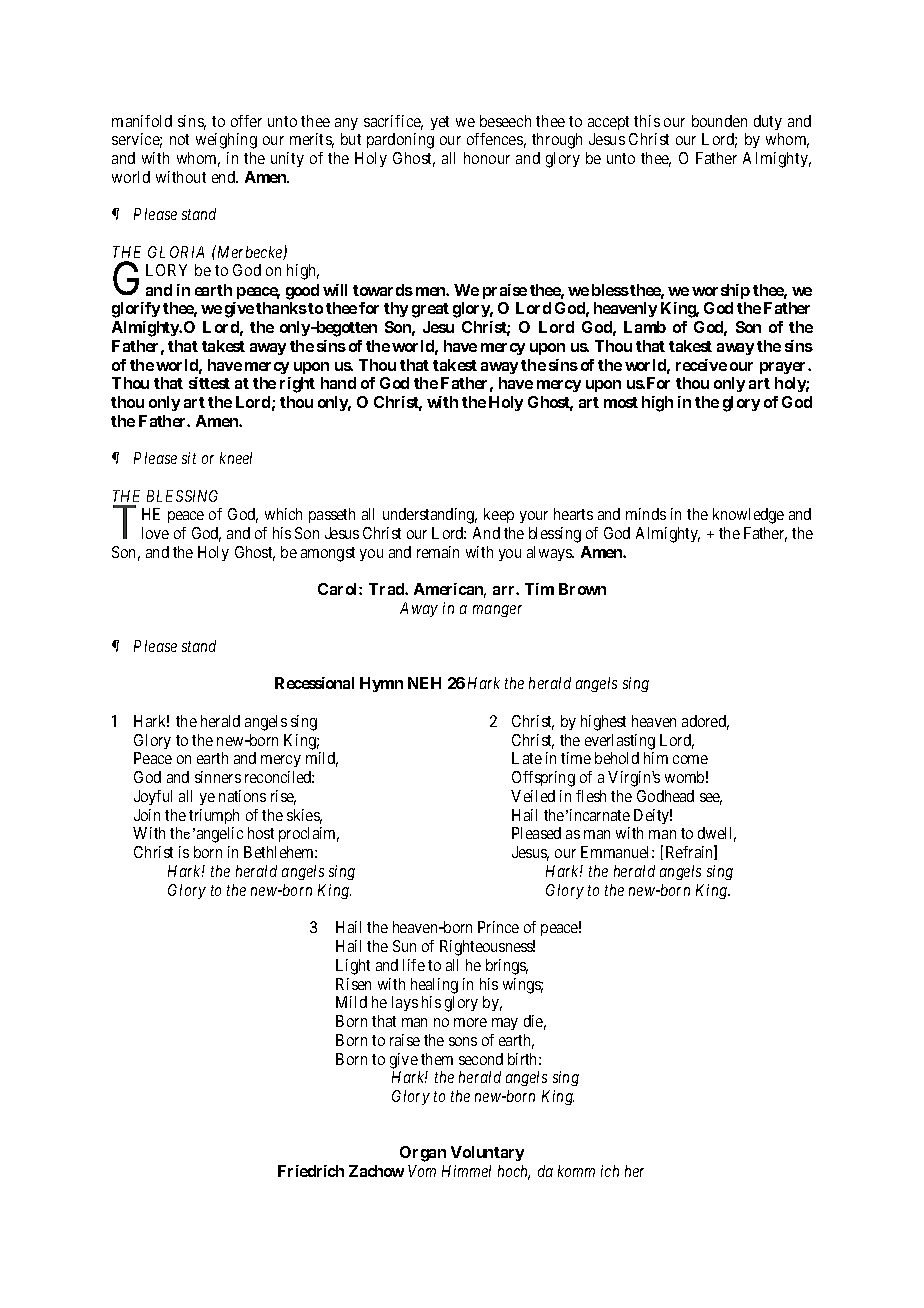 Image resolution: width=924 pixels, height=1308 pixels. What do you see at coordinates (514, 1172) in the screenshot?
I see `hoch` at bounding box center [514, 1172].
